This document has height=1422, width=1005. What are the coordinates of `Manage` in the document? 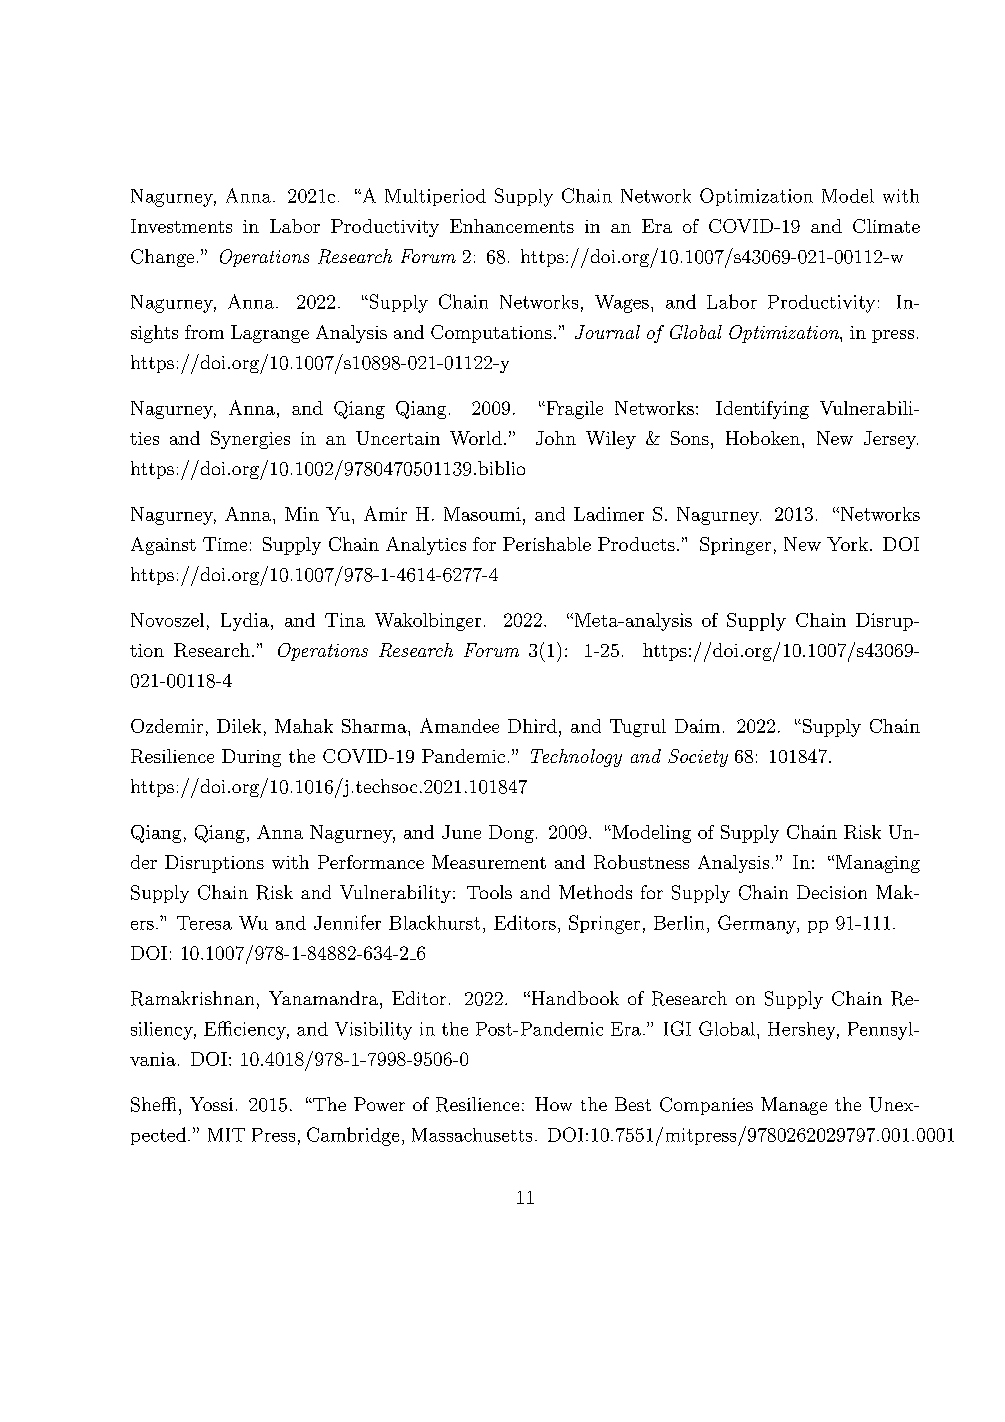 It's located at (794, 1106).
